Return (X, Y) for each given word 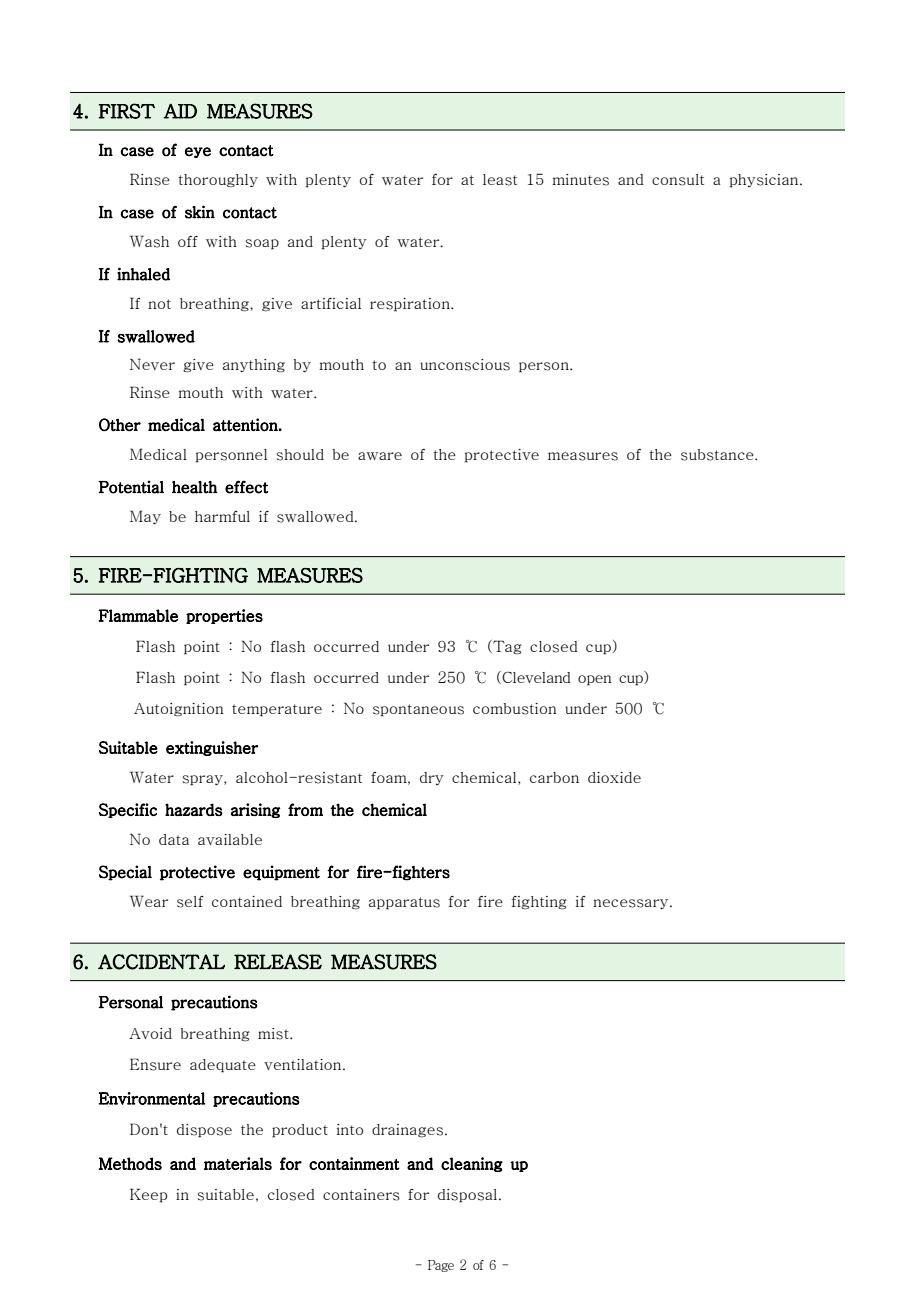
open (595, 680)
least (500, 180)
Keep (148, 1195)
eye (198, 152)
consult (678, 180)
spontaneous (418, 710)
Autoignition (179, 710)
